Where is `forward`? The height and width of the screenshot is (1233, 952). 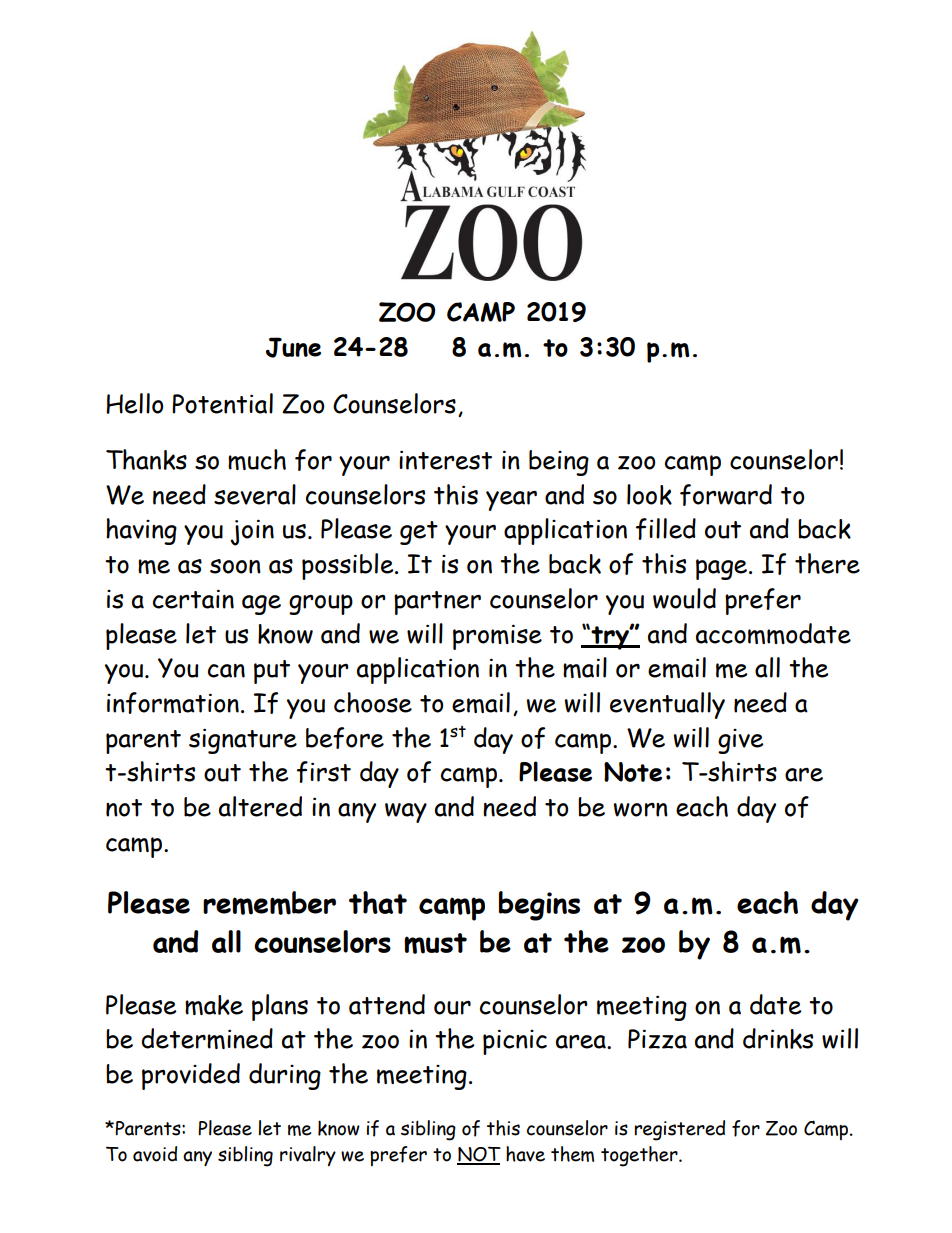 forward is located at coordinates (726, 495).
